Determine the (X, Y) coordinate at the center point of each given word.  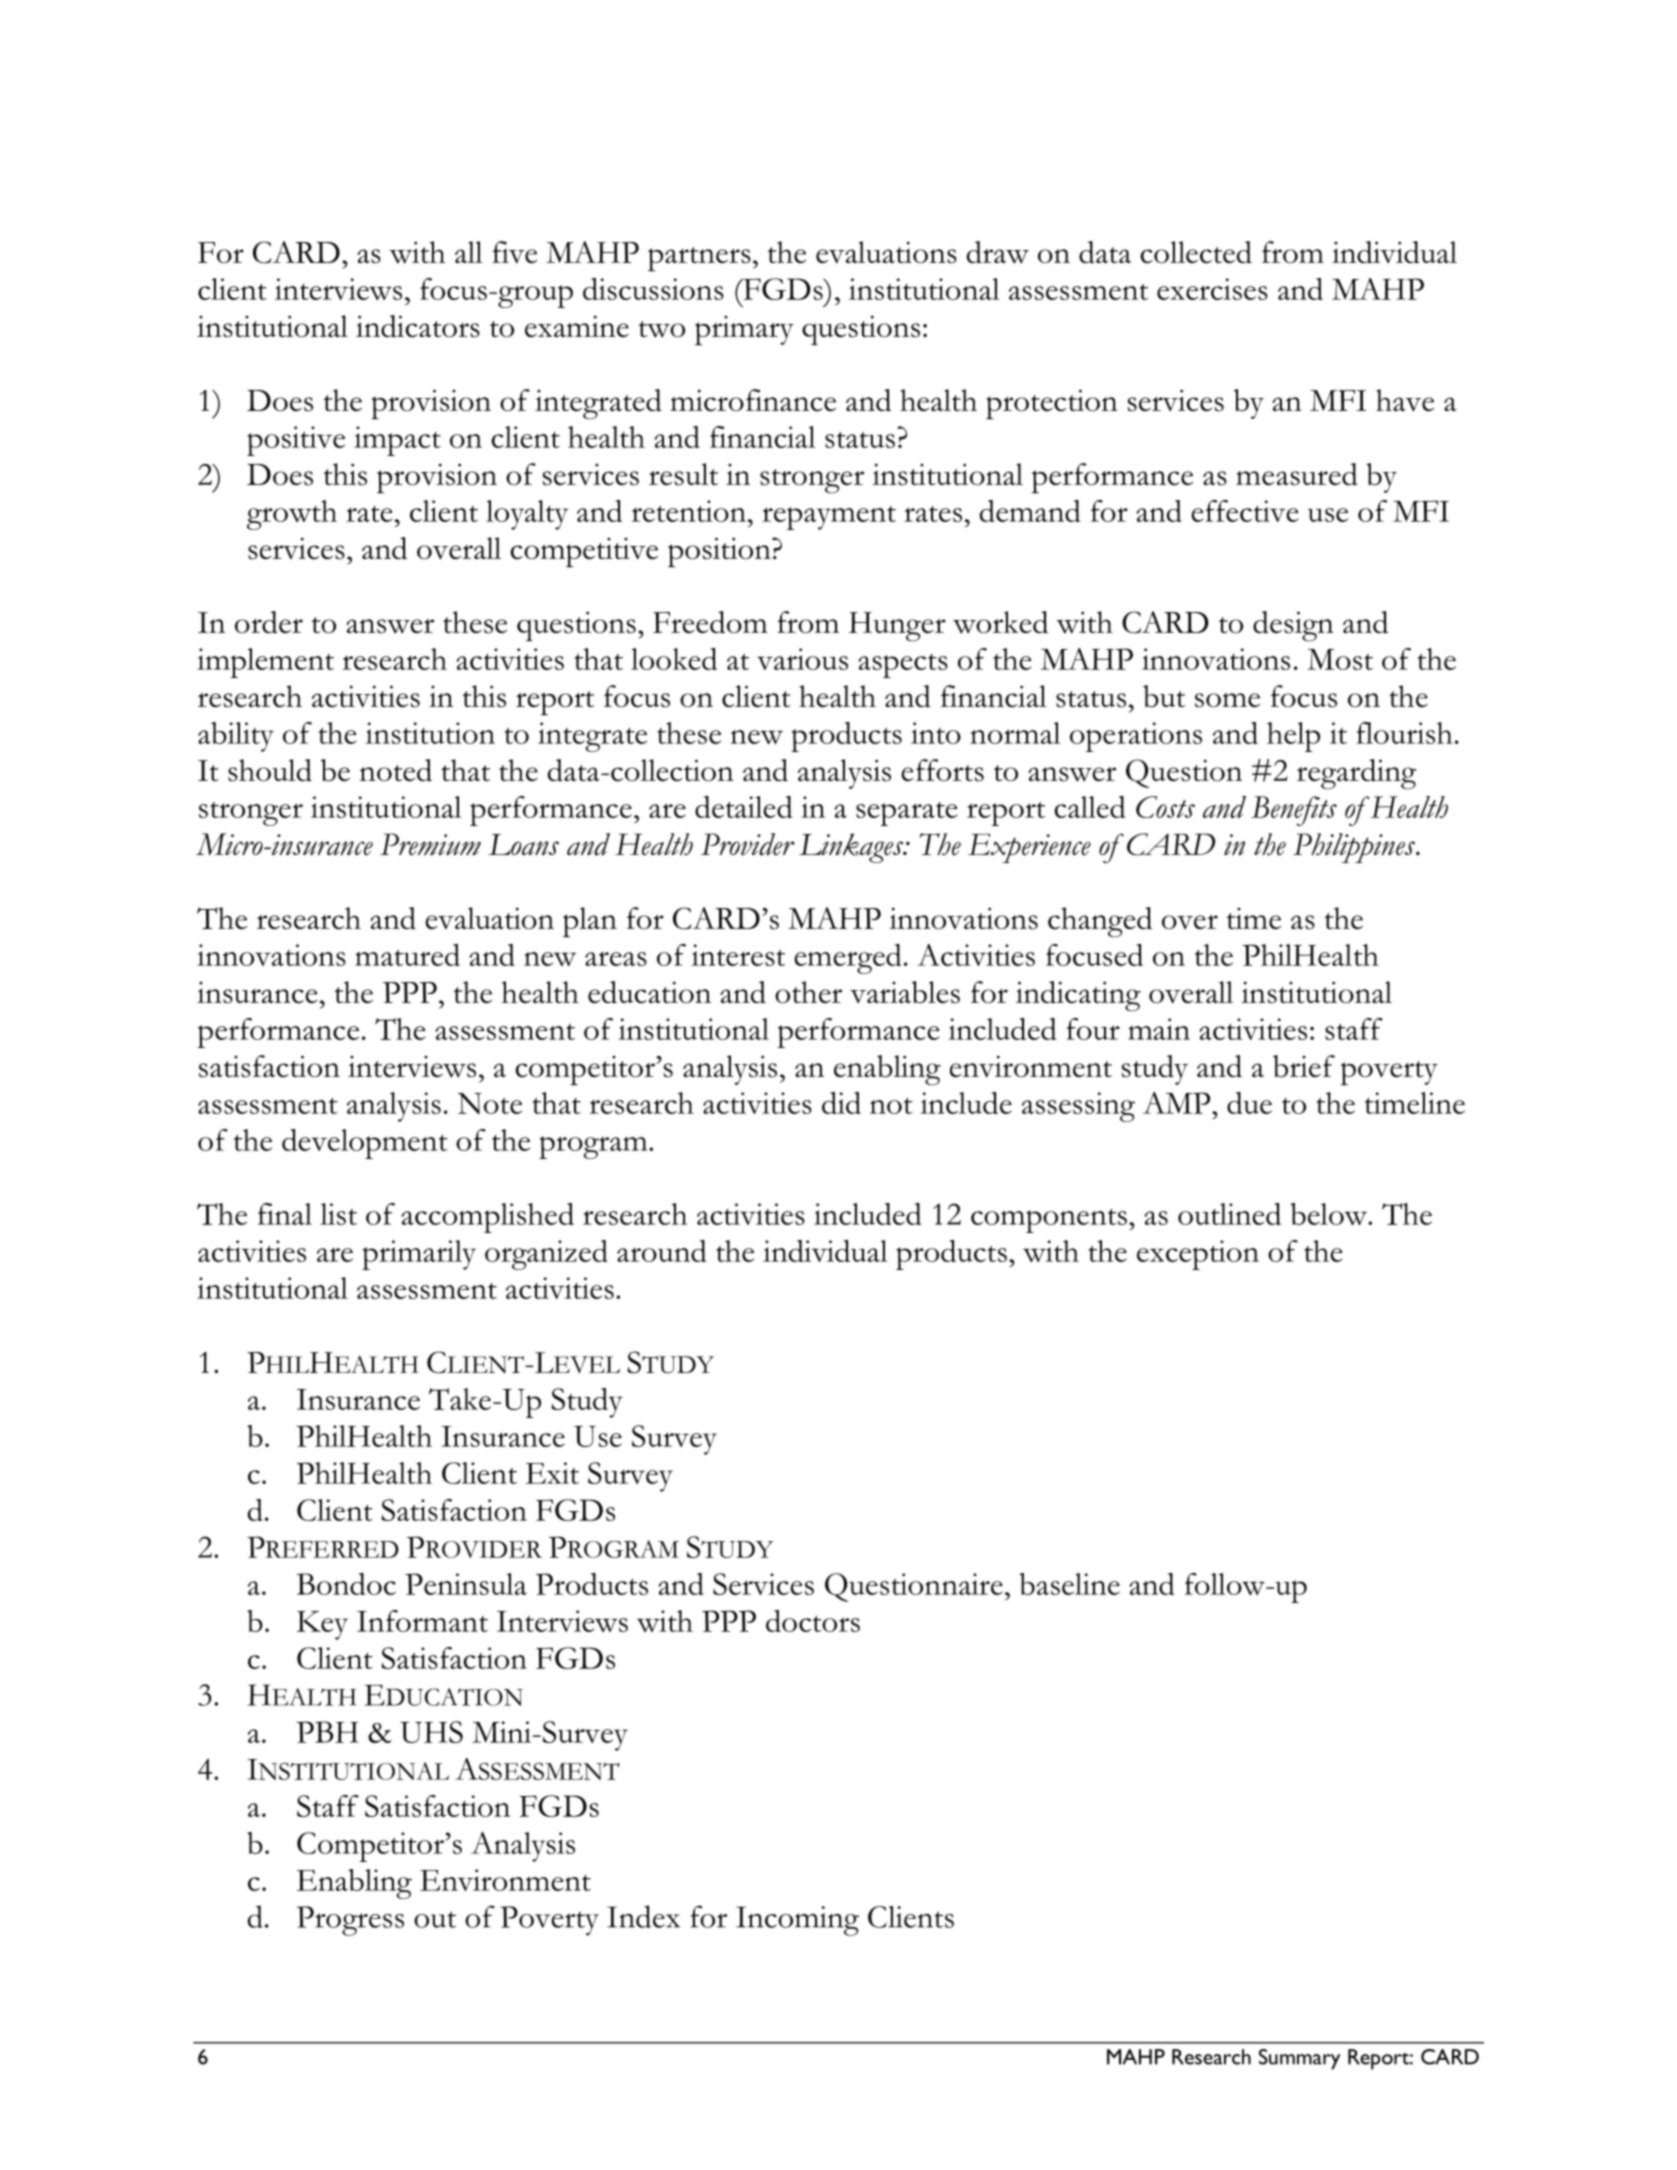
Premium (430, 844)
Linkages (852, 848)
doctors (813, 1621)
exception (1198, 1255)
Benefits (1294, 811)
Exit (552, 1473)
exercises (1212, 289)
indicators (418, 326)
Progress (350, 1921)
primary (744, 330)
